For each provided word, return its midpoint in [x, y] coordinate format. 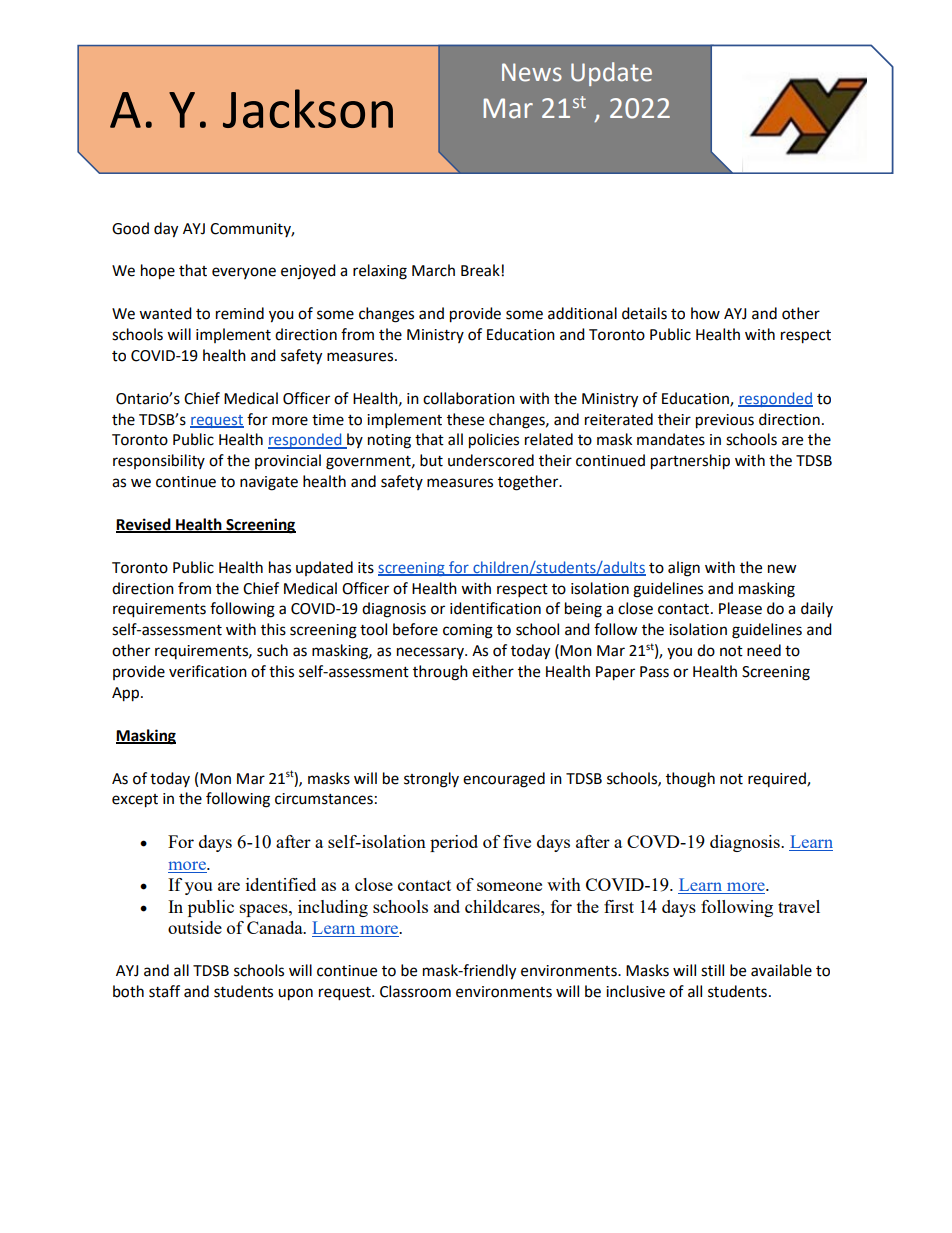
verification [208, 671]
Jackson [308, 108]
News [532, 72]
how [705, 313]
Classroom [415, 991]
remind [240, 313]
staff [164, 991]
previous [725, 421]
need [764, 650]
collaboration [469, 398]
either [493, 671]
